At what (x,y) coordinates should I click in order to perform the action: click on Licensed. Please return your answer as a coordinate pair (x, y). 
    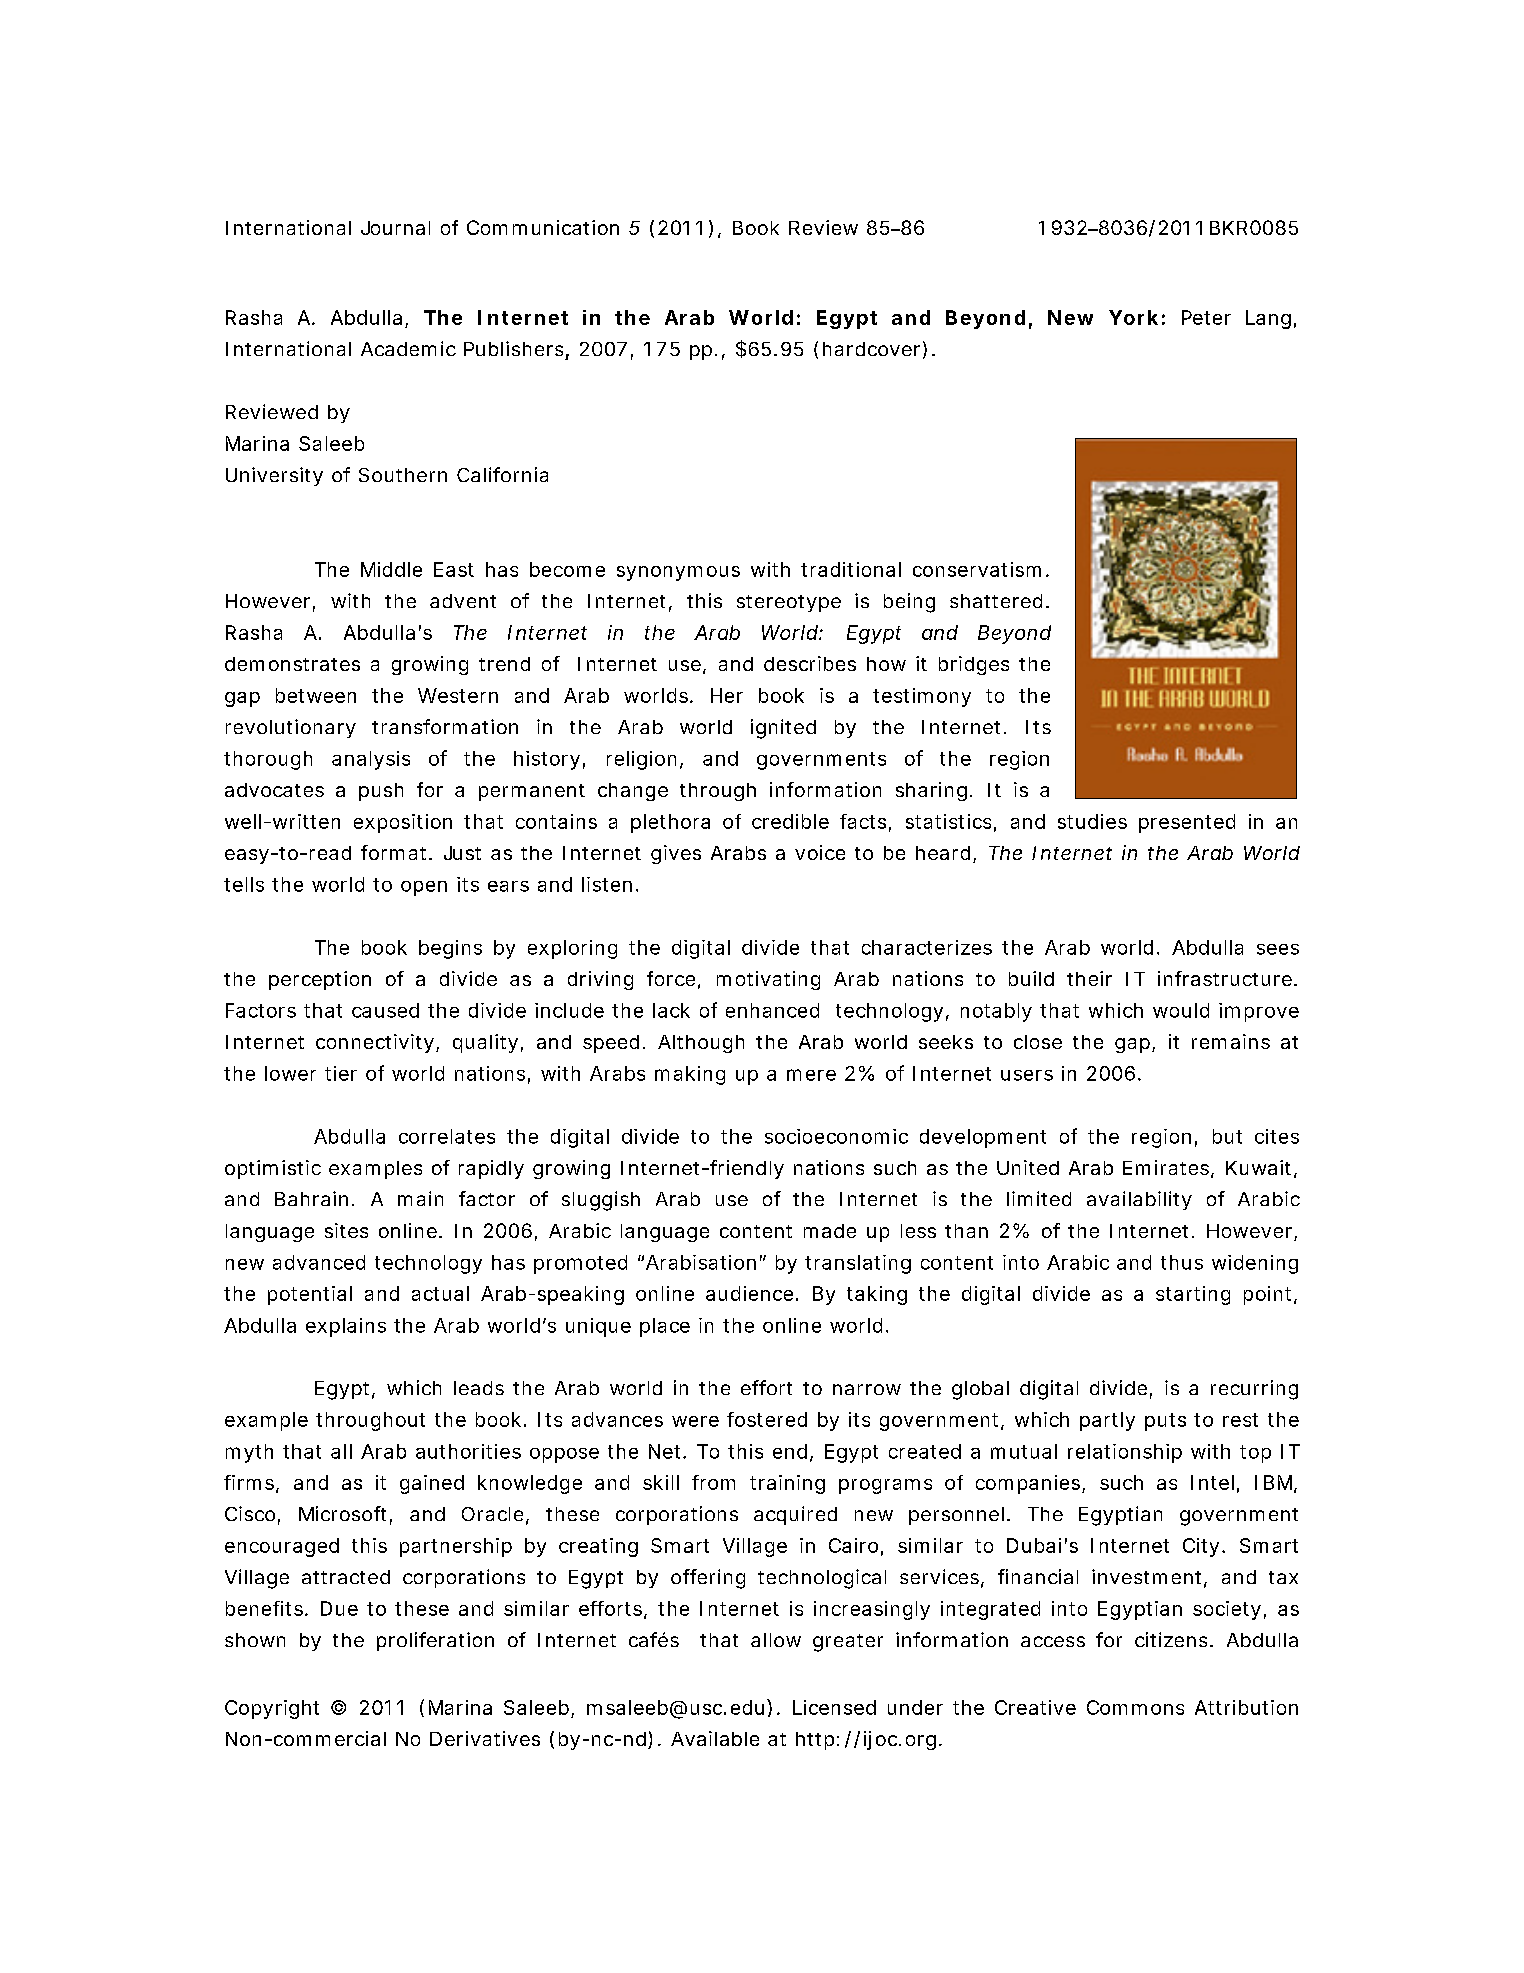
    Looking at the image, I should click on (834, 1707).
